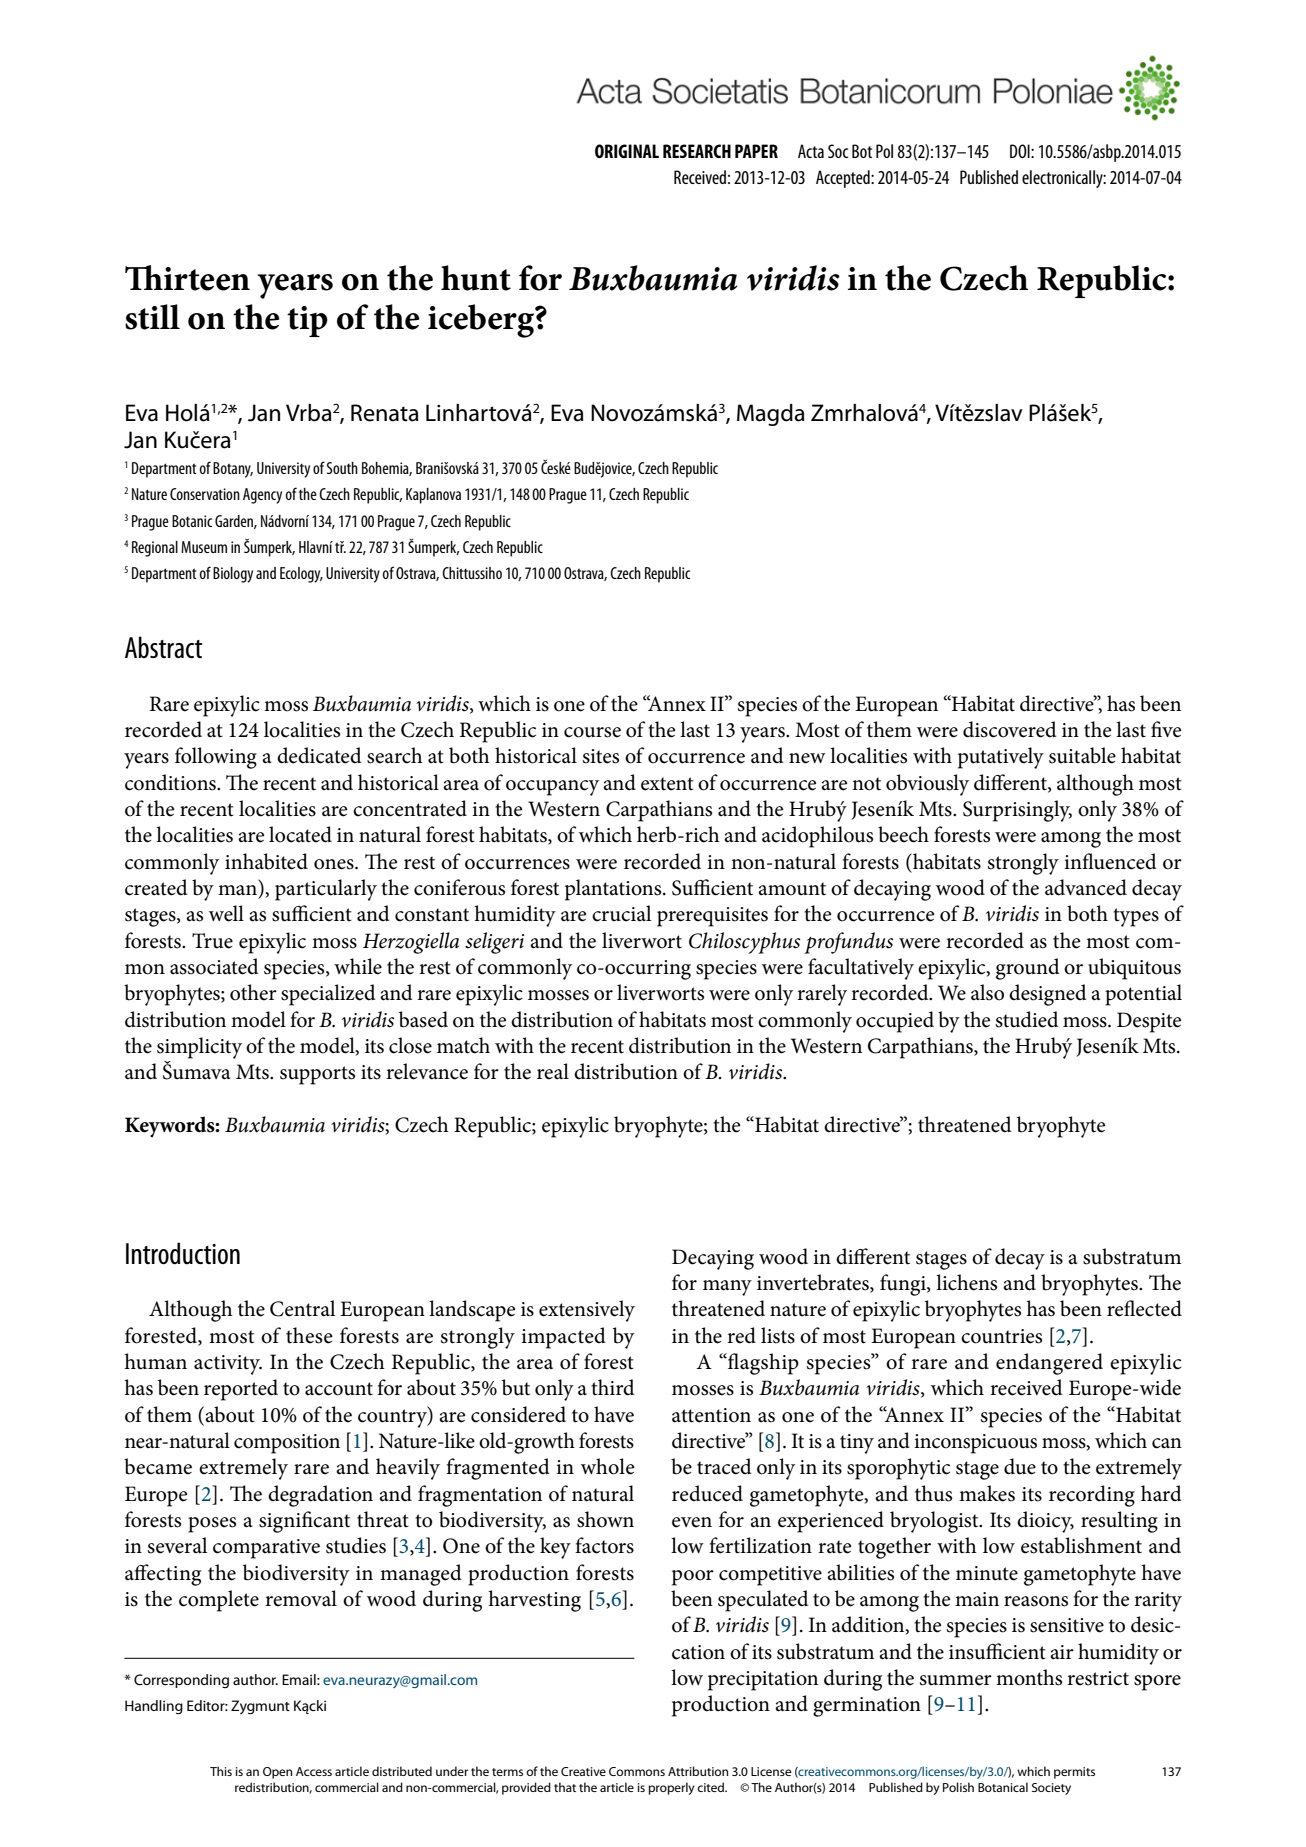 The height and width of the image is (1847, 1306). What do you see at coordinates (1074, 1773) in the image?
I see `permits` at bounding box center [1074, 1773].
